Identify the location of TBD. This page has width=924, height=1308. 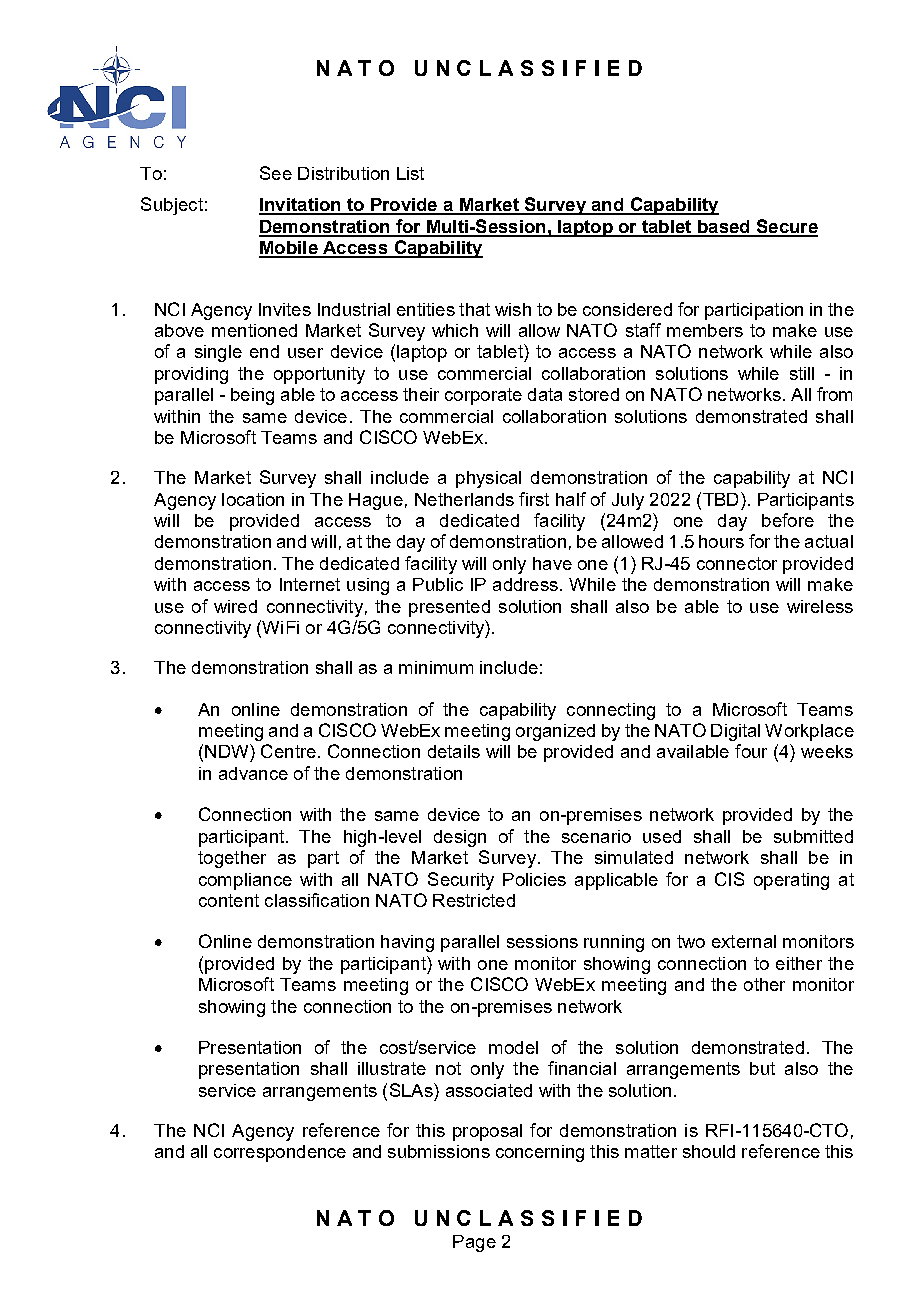
(720, 499).
